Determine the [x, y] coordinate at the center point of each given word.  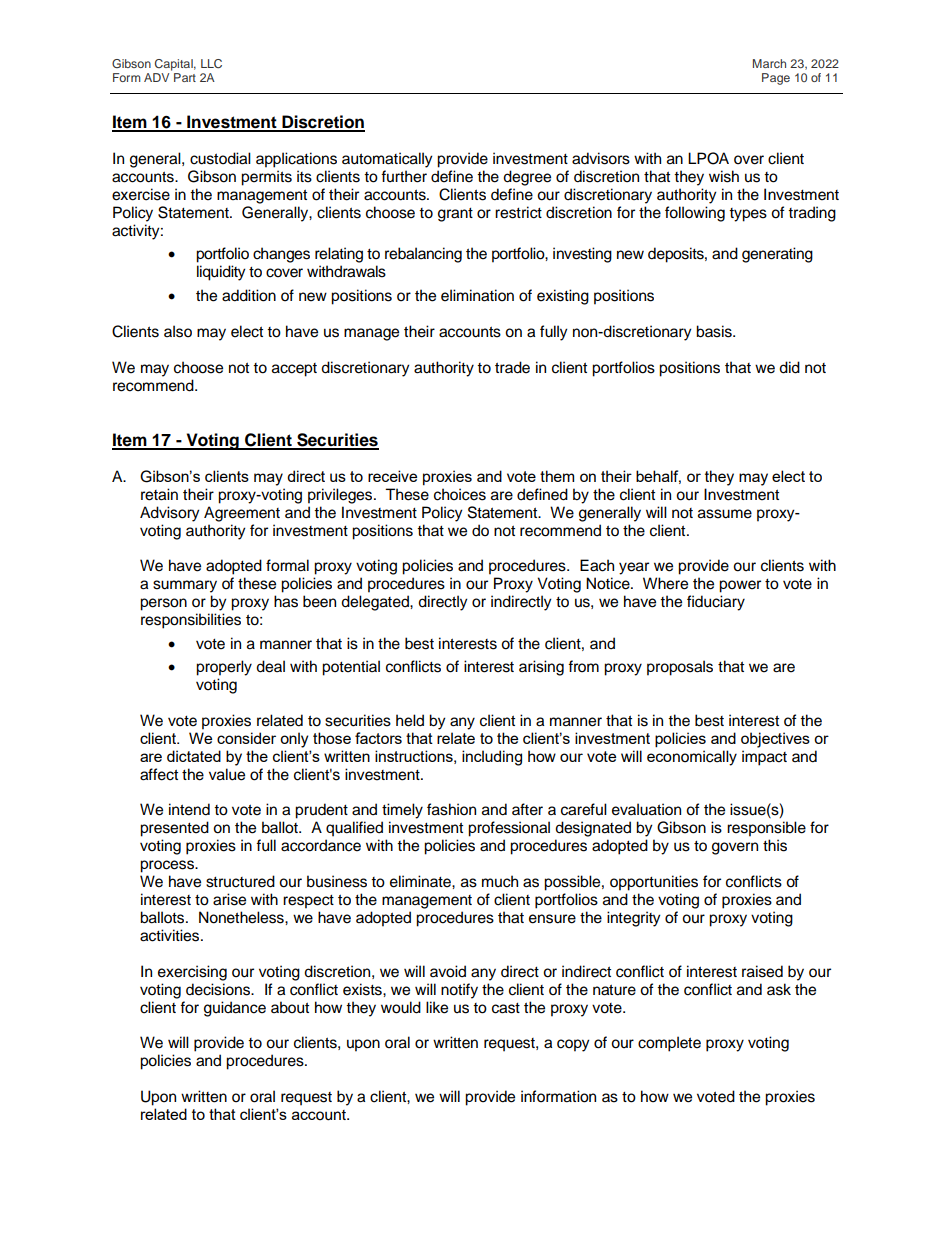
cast [506, 1008]
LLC [211, 63]
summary [185, 586]
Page [776, 79]
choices [460, 494]
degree [527, 178]
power [740, 586]
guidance [235, 1009]
